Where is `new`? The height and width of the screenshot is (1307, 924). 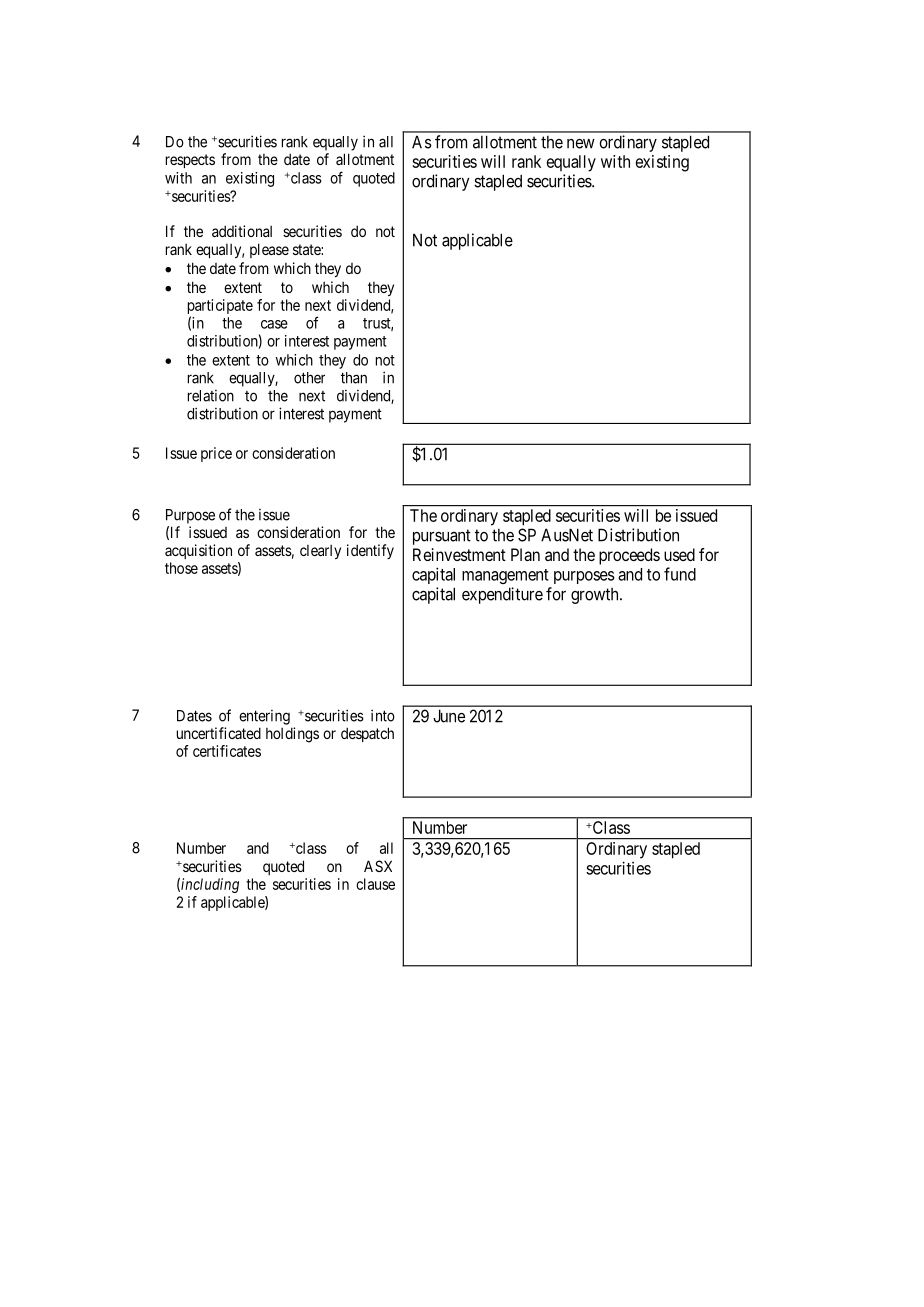
new is located at coordinates (581, 144).
